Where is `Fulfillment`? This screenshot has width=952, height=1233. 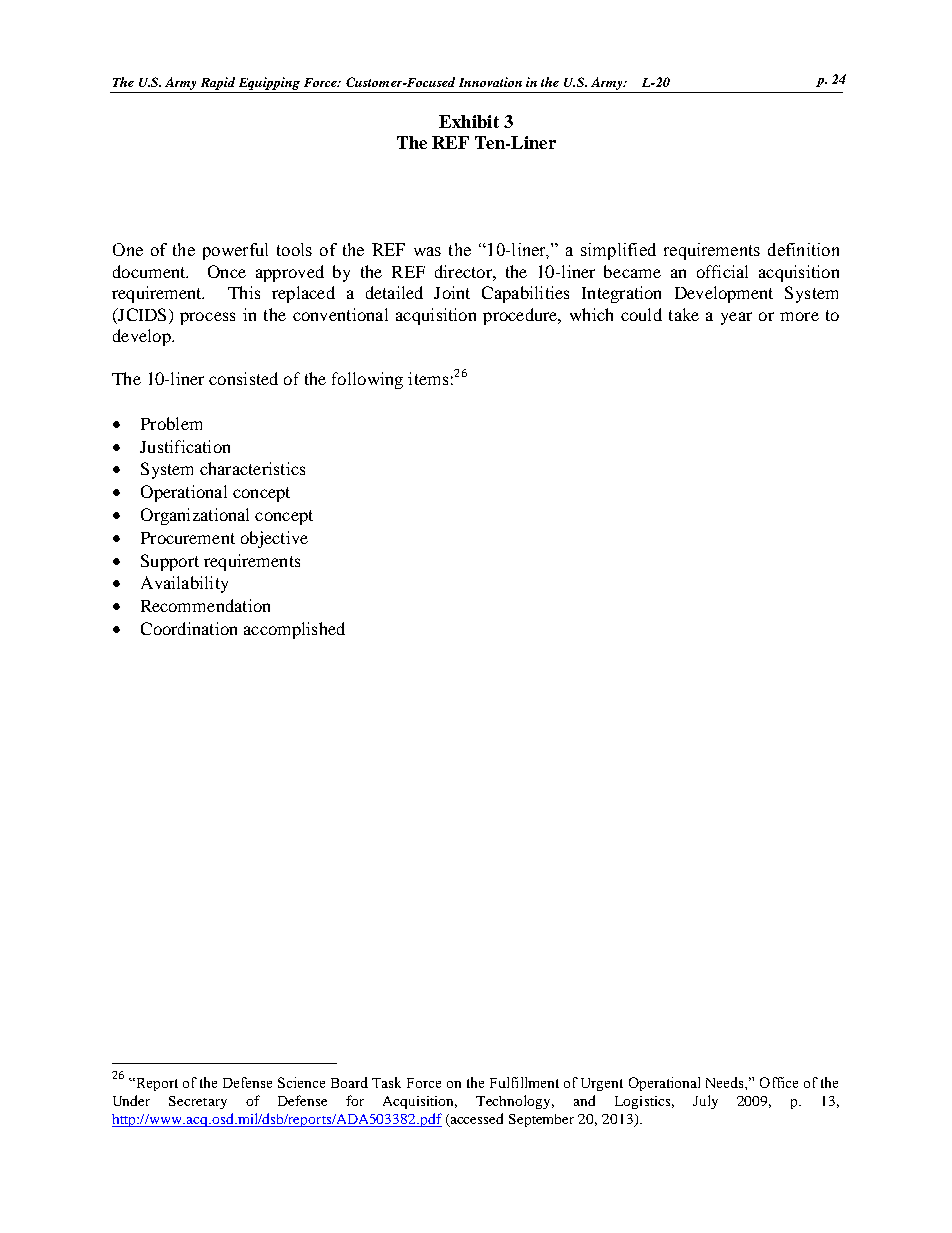 Fulfillment is located at coordinates (524, 1082).
